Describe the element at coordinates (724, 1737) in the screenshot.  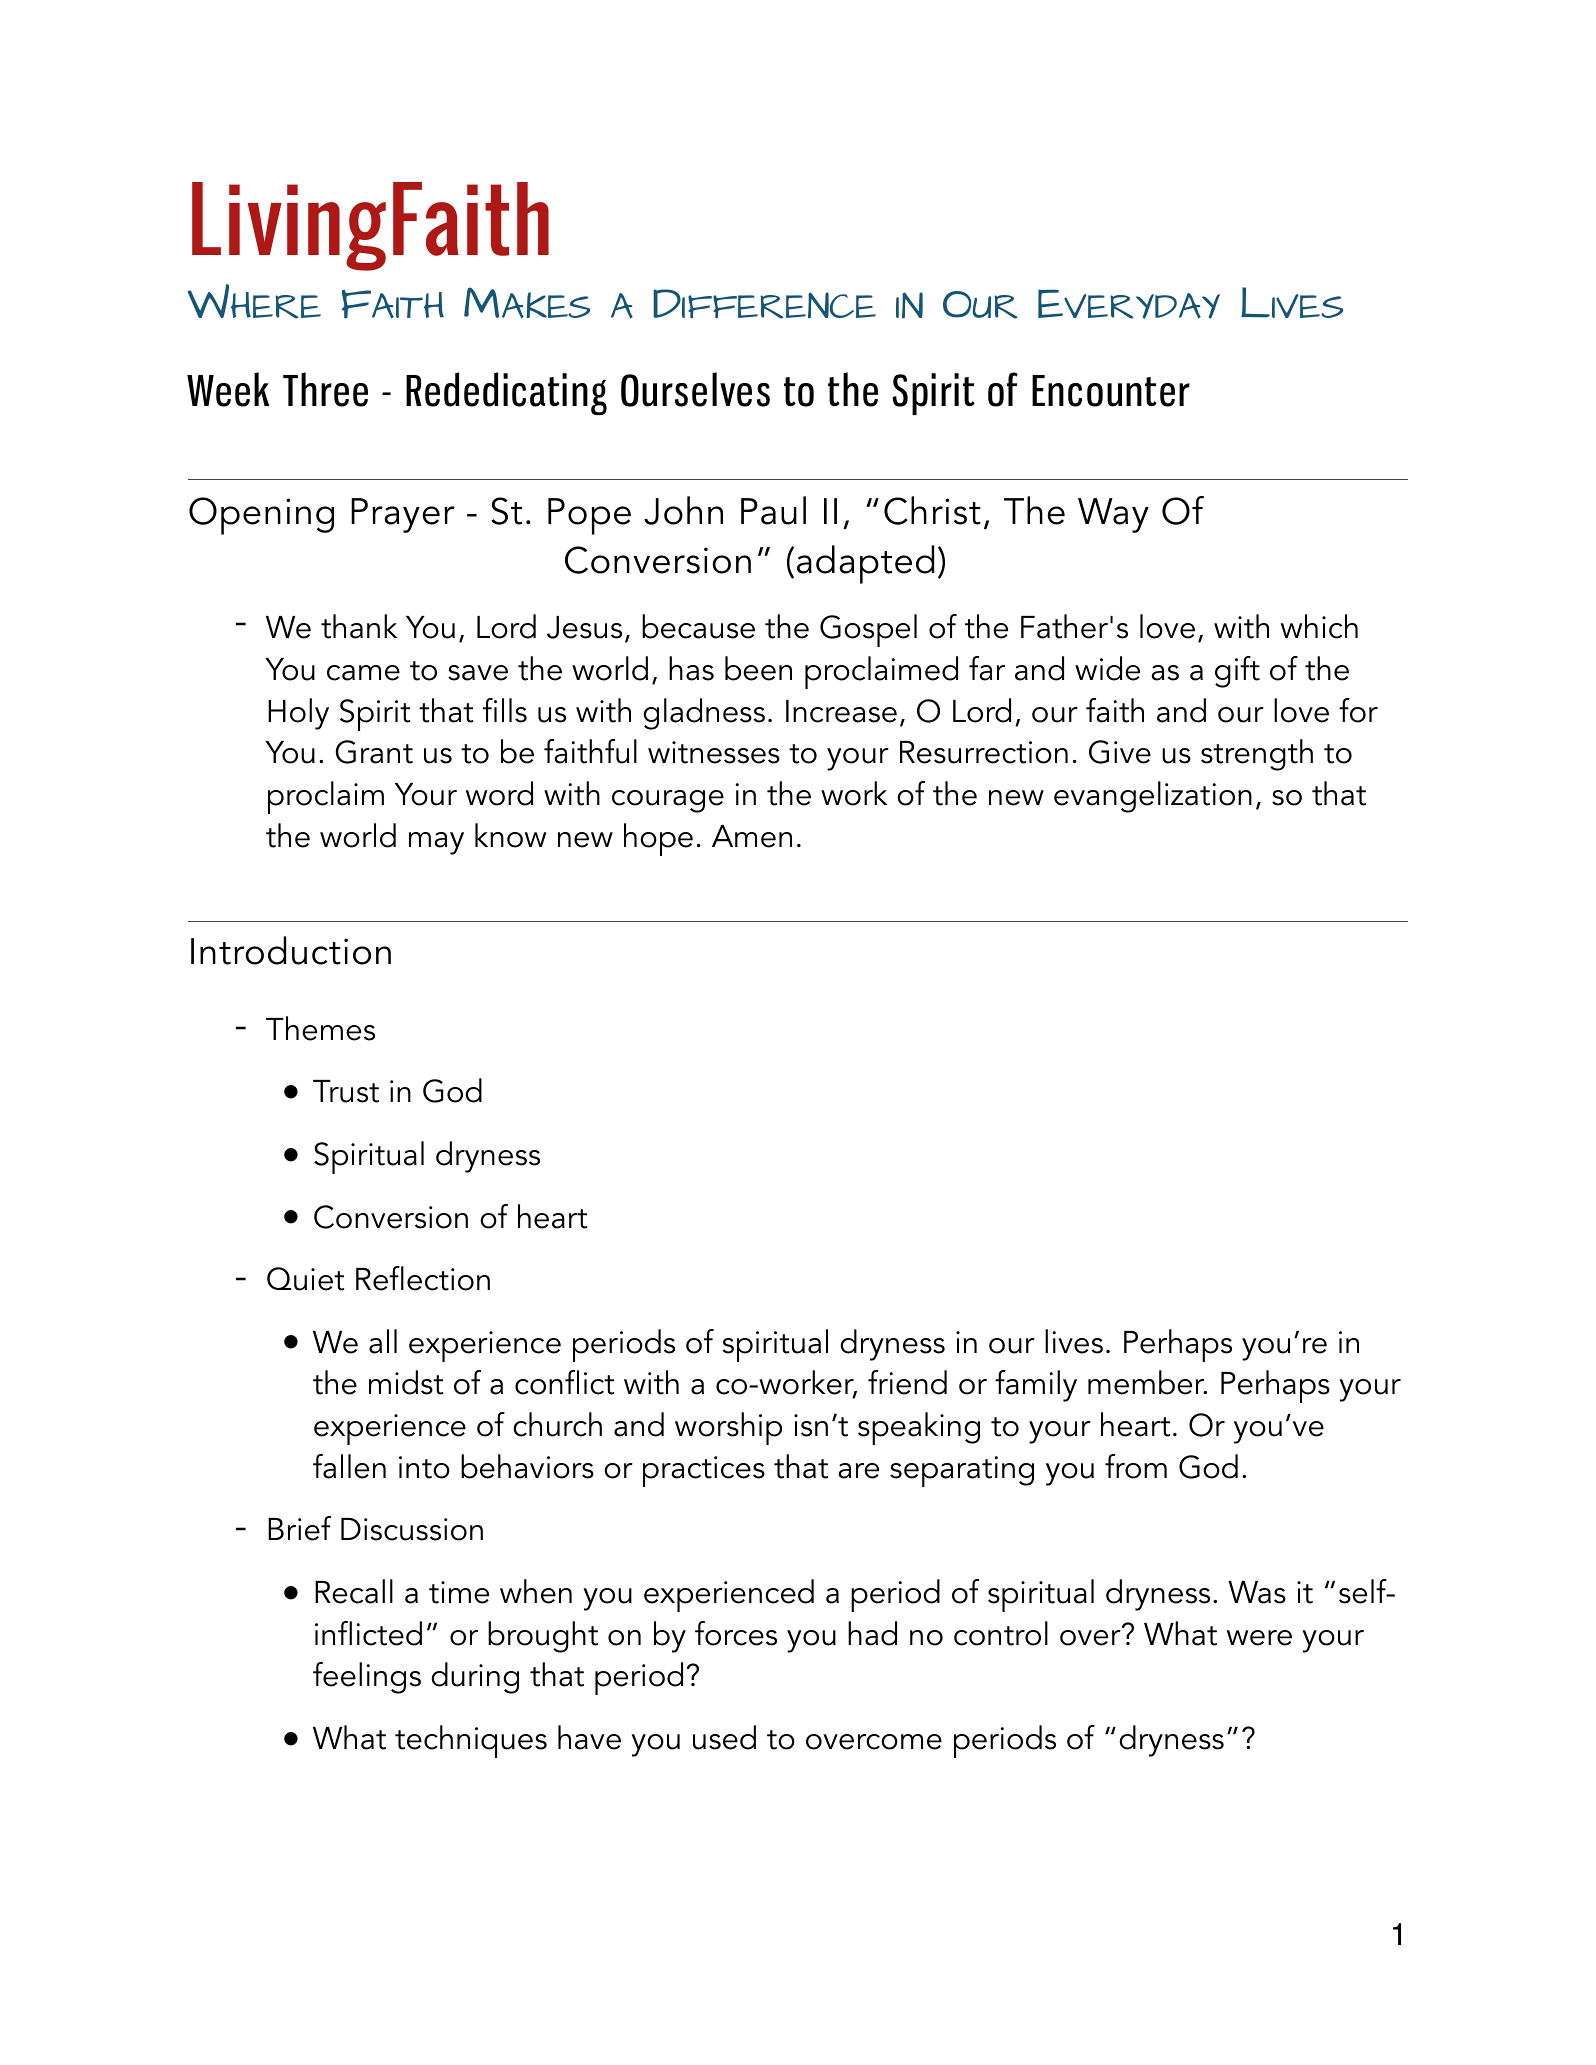
I see `used` at that location.
